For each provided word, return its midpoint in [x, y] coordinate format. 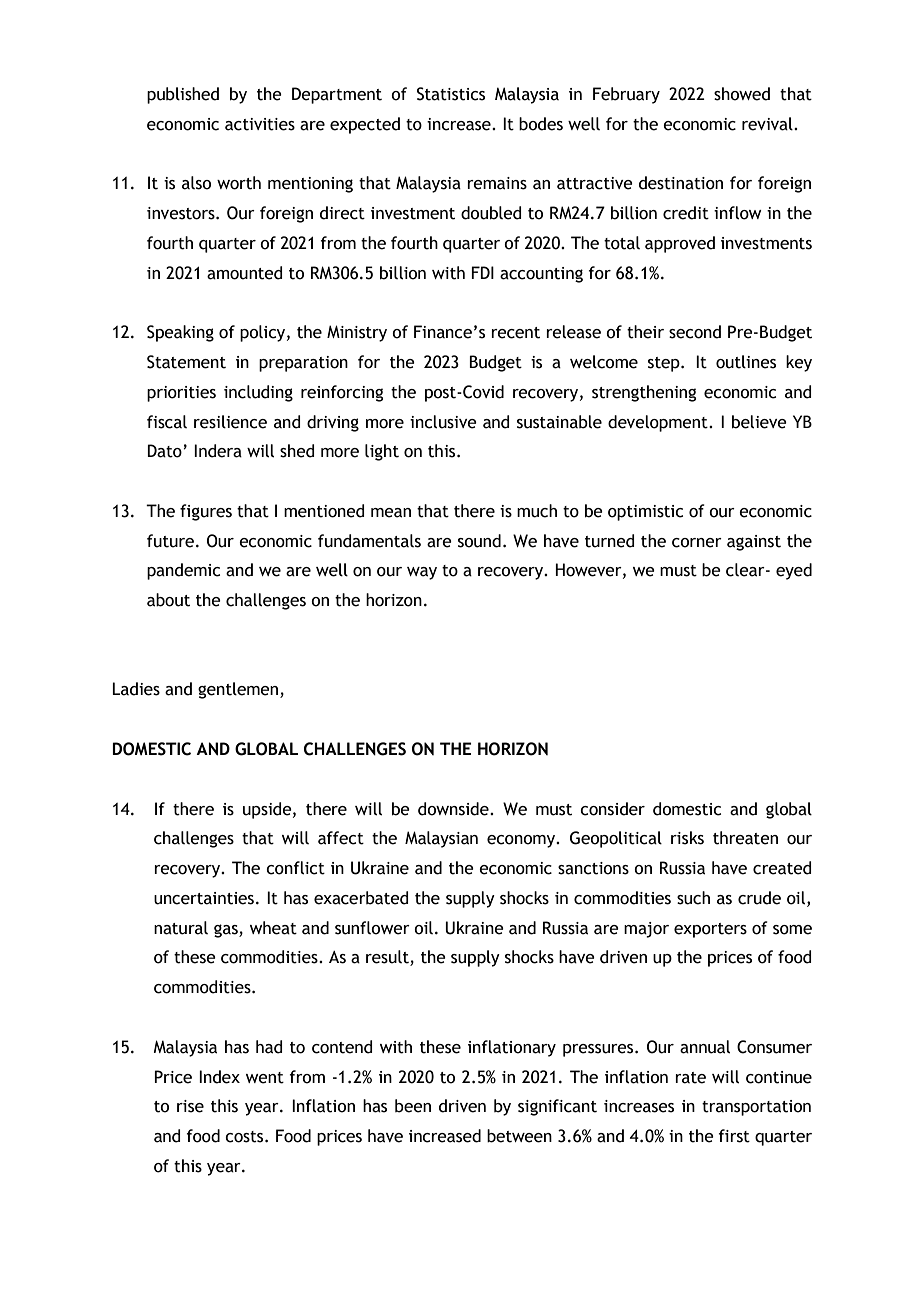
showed [742, 94]
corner [697, 543]
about [168, 600]
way [422, 573]
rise [190, 1106]
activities [260, 124]
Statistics [451, 94]
